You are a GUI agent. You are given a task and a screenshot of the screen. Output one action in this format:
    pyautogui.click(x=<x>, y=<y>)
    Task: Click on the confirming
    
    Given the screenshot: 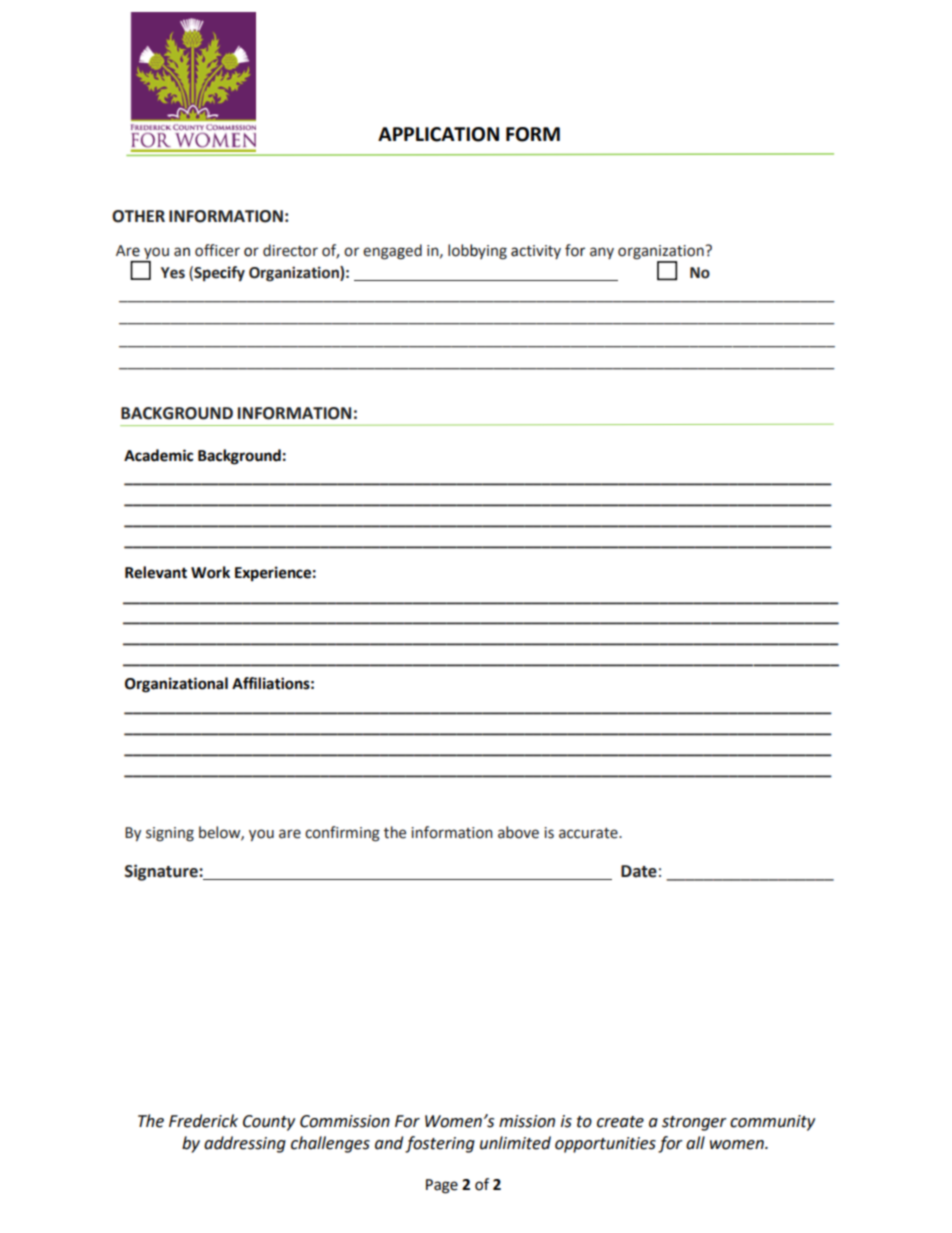 What is the action you would take?
    pyautogui.click(x=342, y=834)
